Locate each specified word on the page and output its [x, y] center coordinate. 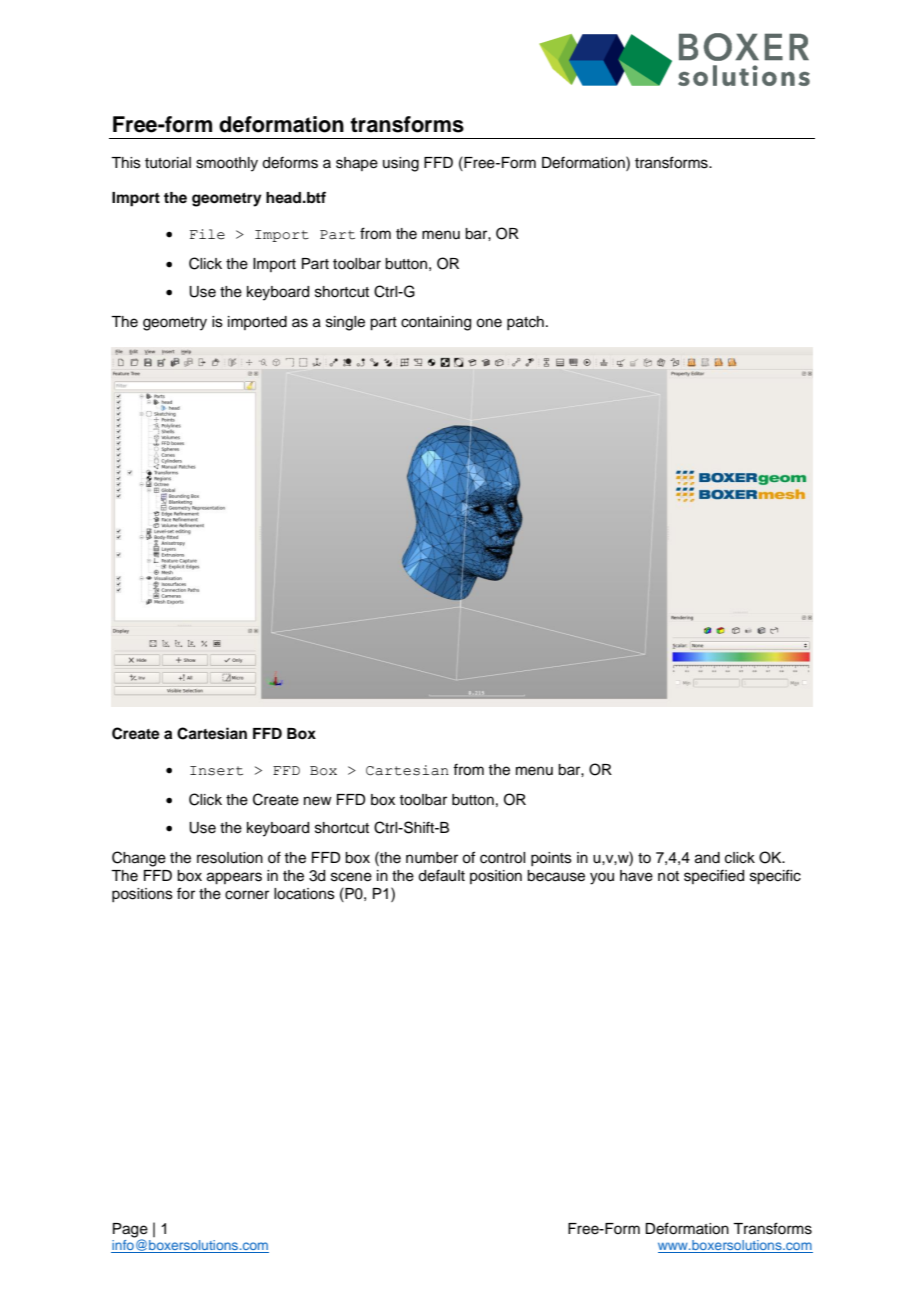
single [345, 323]
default [441, 875]
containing [436, 323]
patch [525, 323]
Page [130, 1231]
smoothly [227, 164]
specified [714, 876]
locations [304, 894]
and [707, 858]
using [401, 164]
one [489, 323]
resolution [230, 858]
